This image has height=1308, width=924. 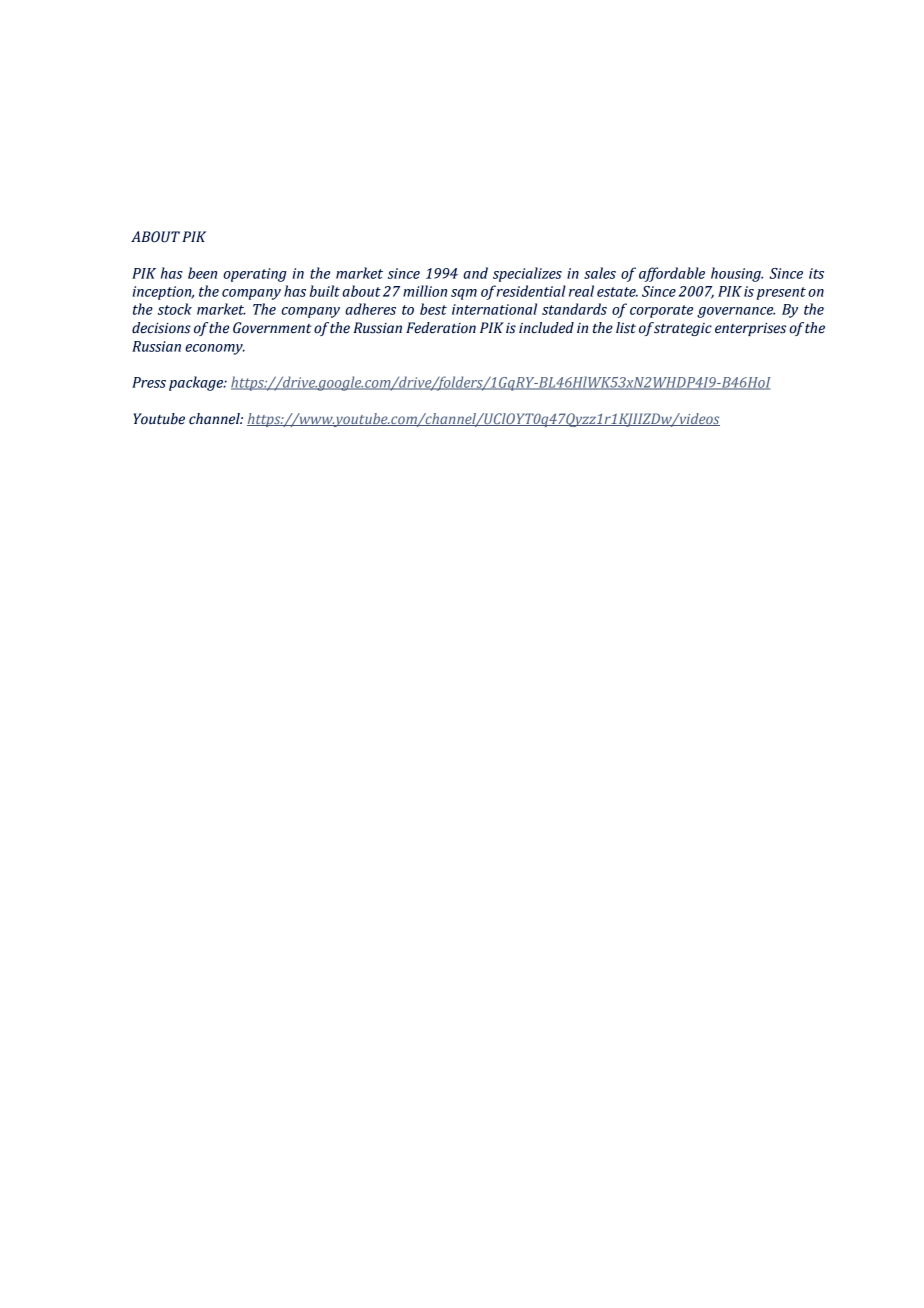 I want to click on strategic, so click(x=683, y=329).
